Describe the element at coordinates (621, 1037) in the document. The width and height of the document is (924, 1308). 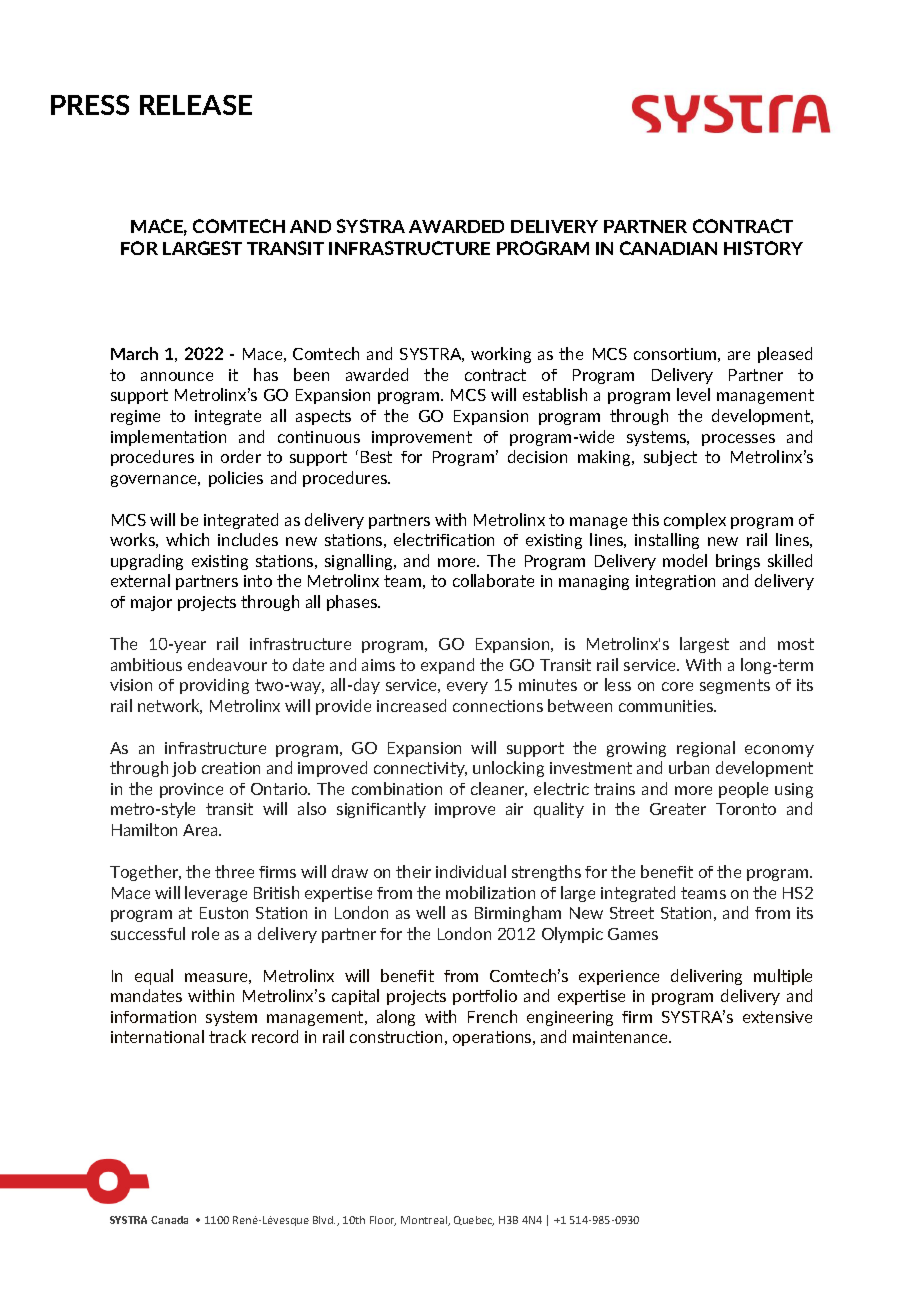
I see `maintenance` at that location.
